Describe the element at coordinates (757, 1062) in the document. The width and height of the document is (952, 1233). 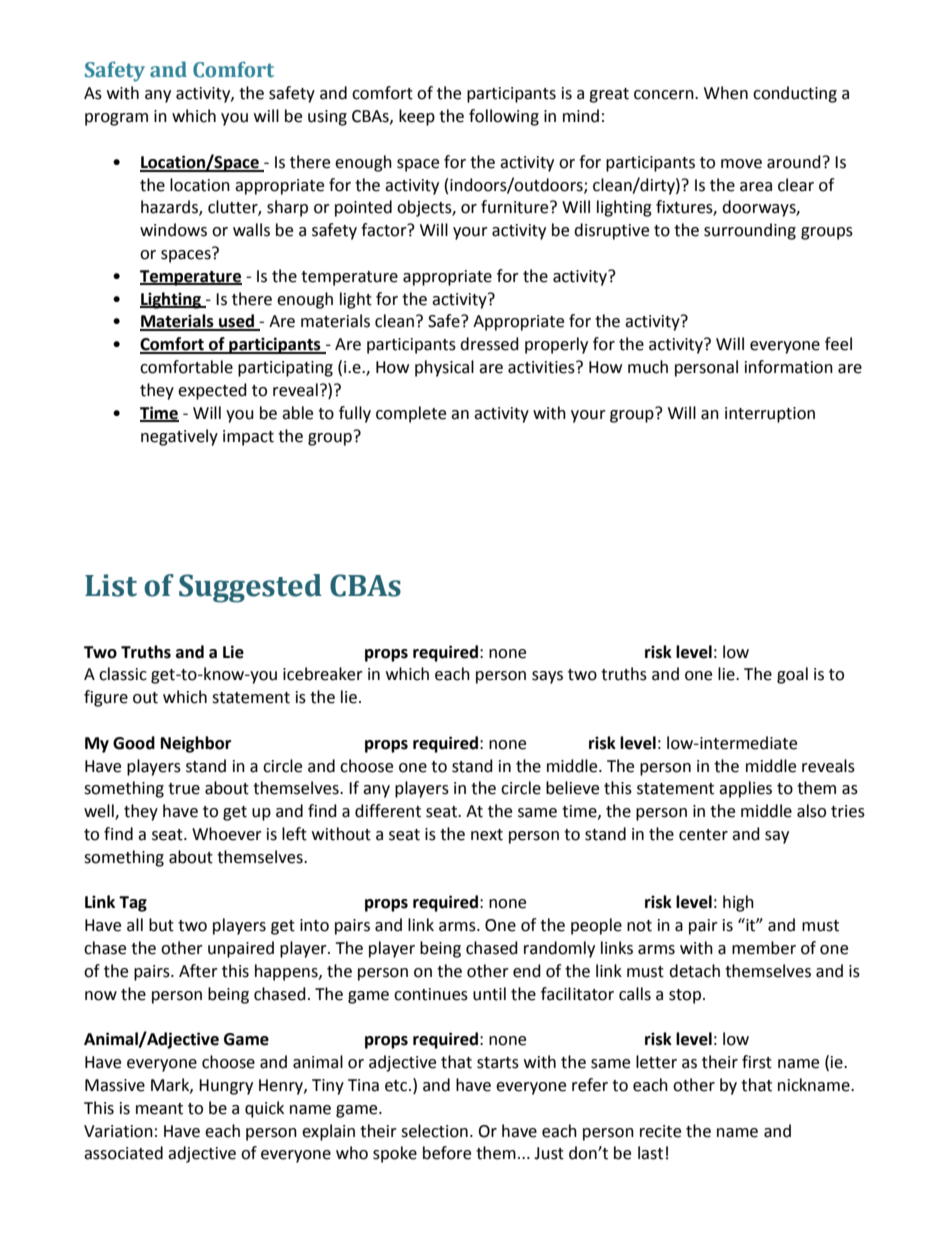
I see `first` at that location.
